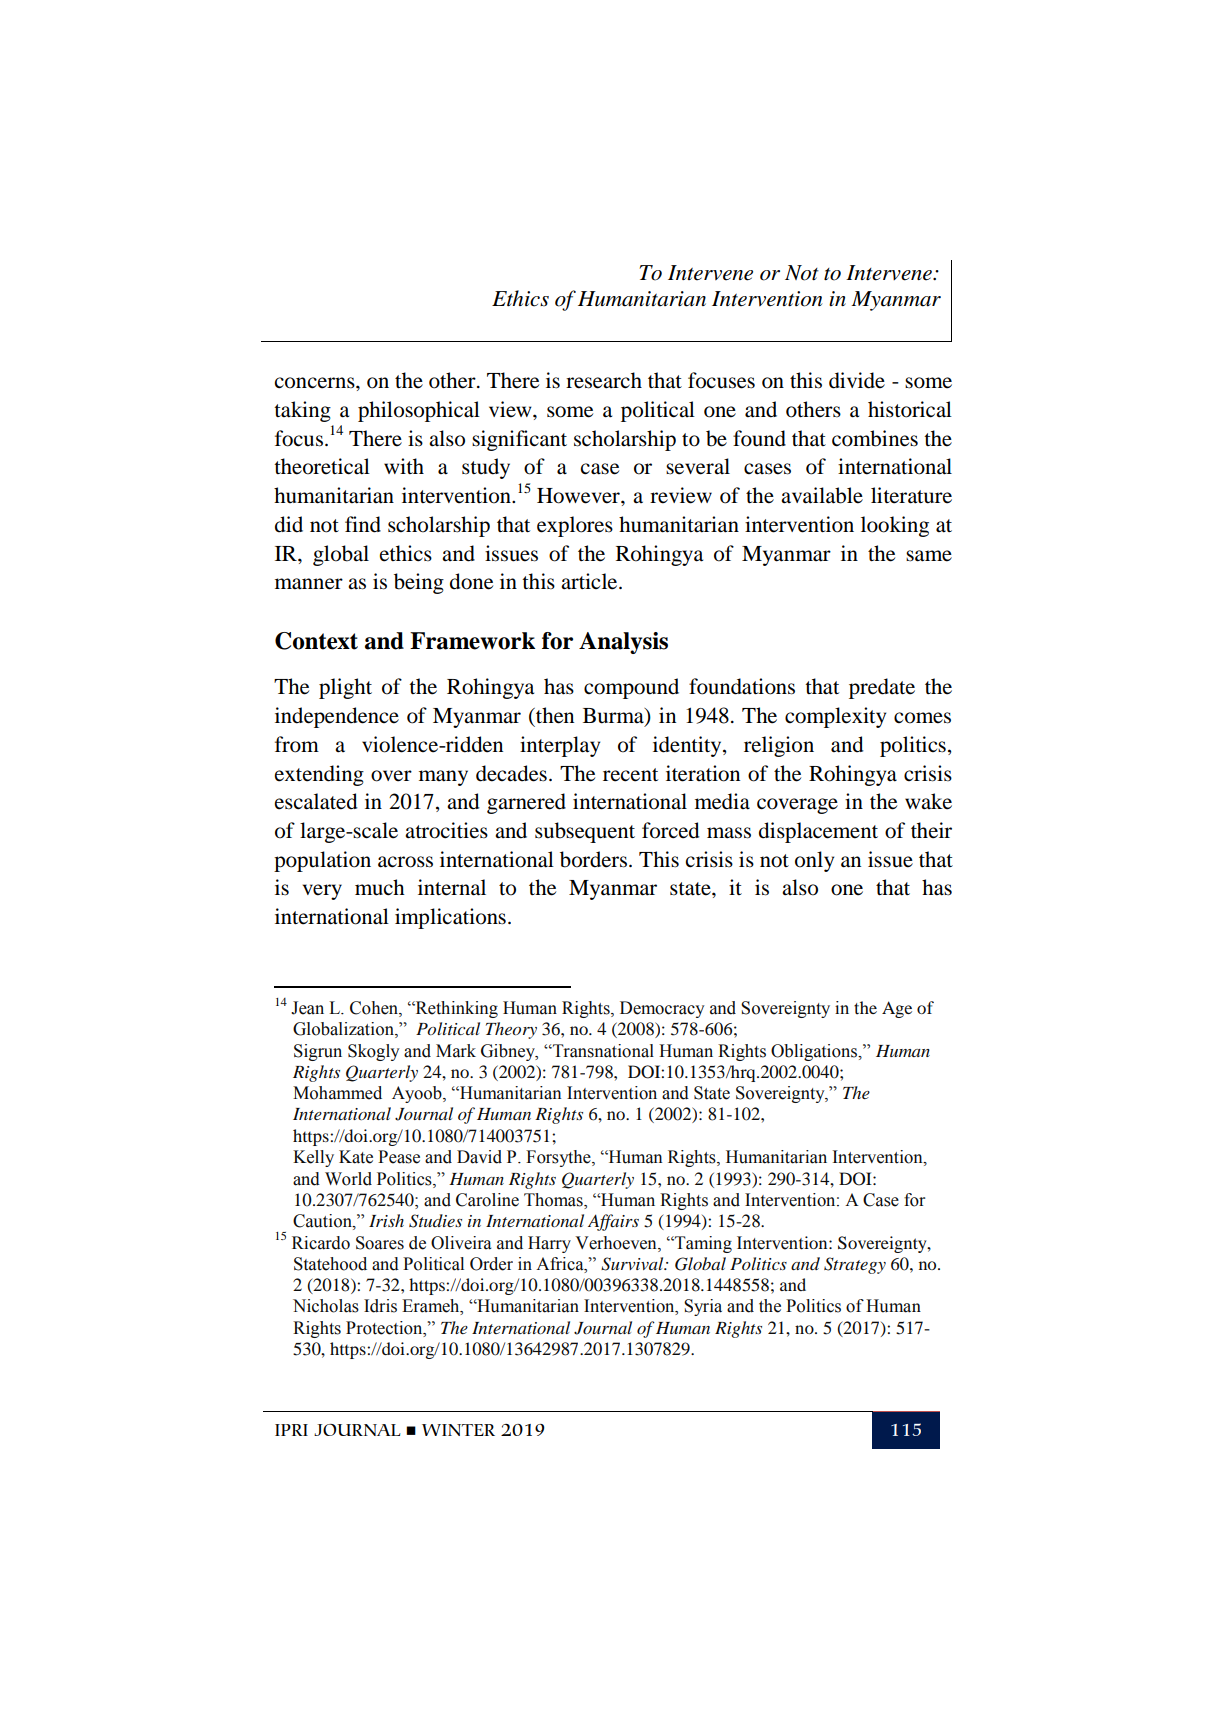 This screenshot has height=1735, width=1227. Describe the element at coordinates (419, 411) in the screenshot. I see `philosophical` at that location.
